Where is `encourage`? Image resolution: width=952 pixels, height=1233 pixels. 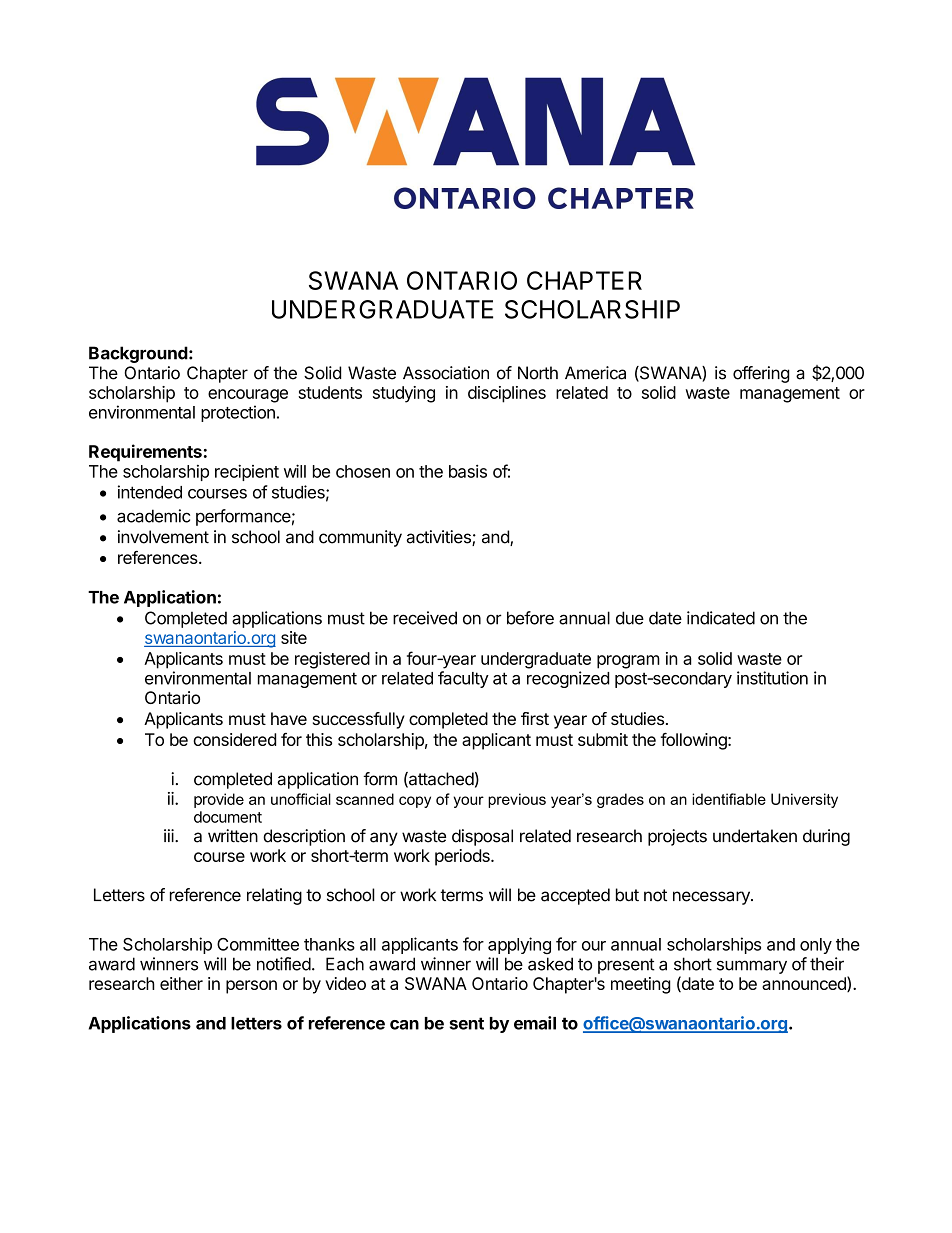 encourage is located at coordinates (248, 396).
